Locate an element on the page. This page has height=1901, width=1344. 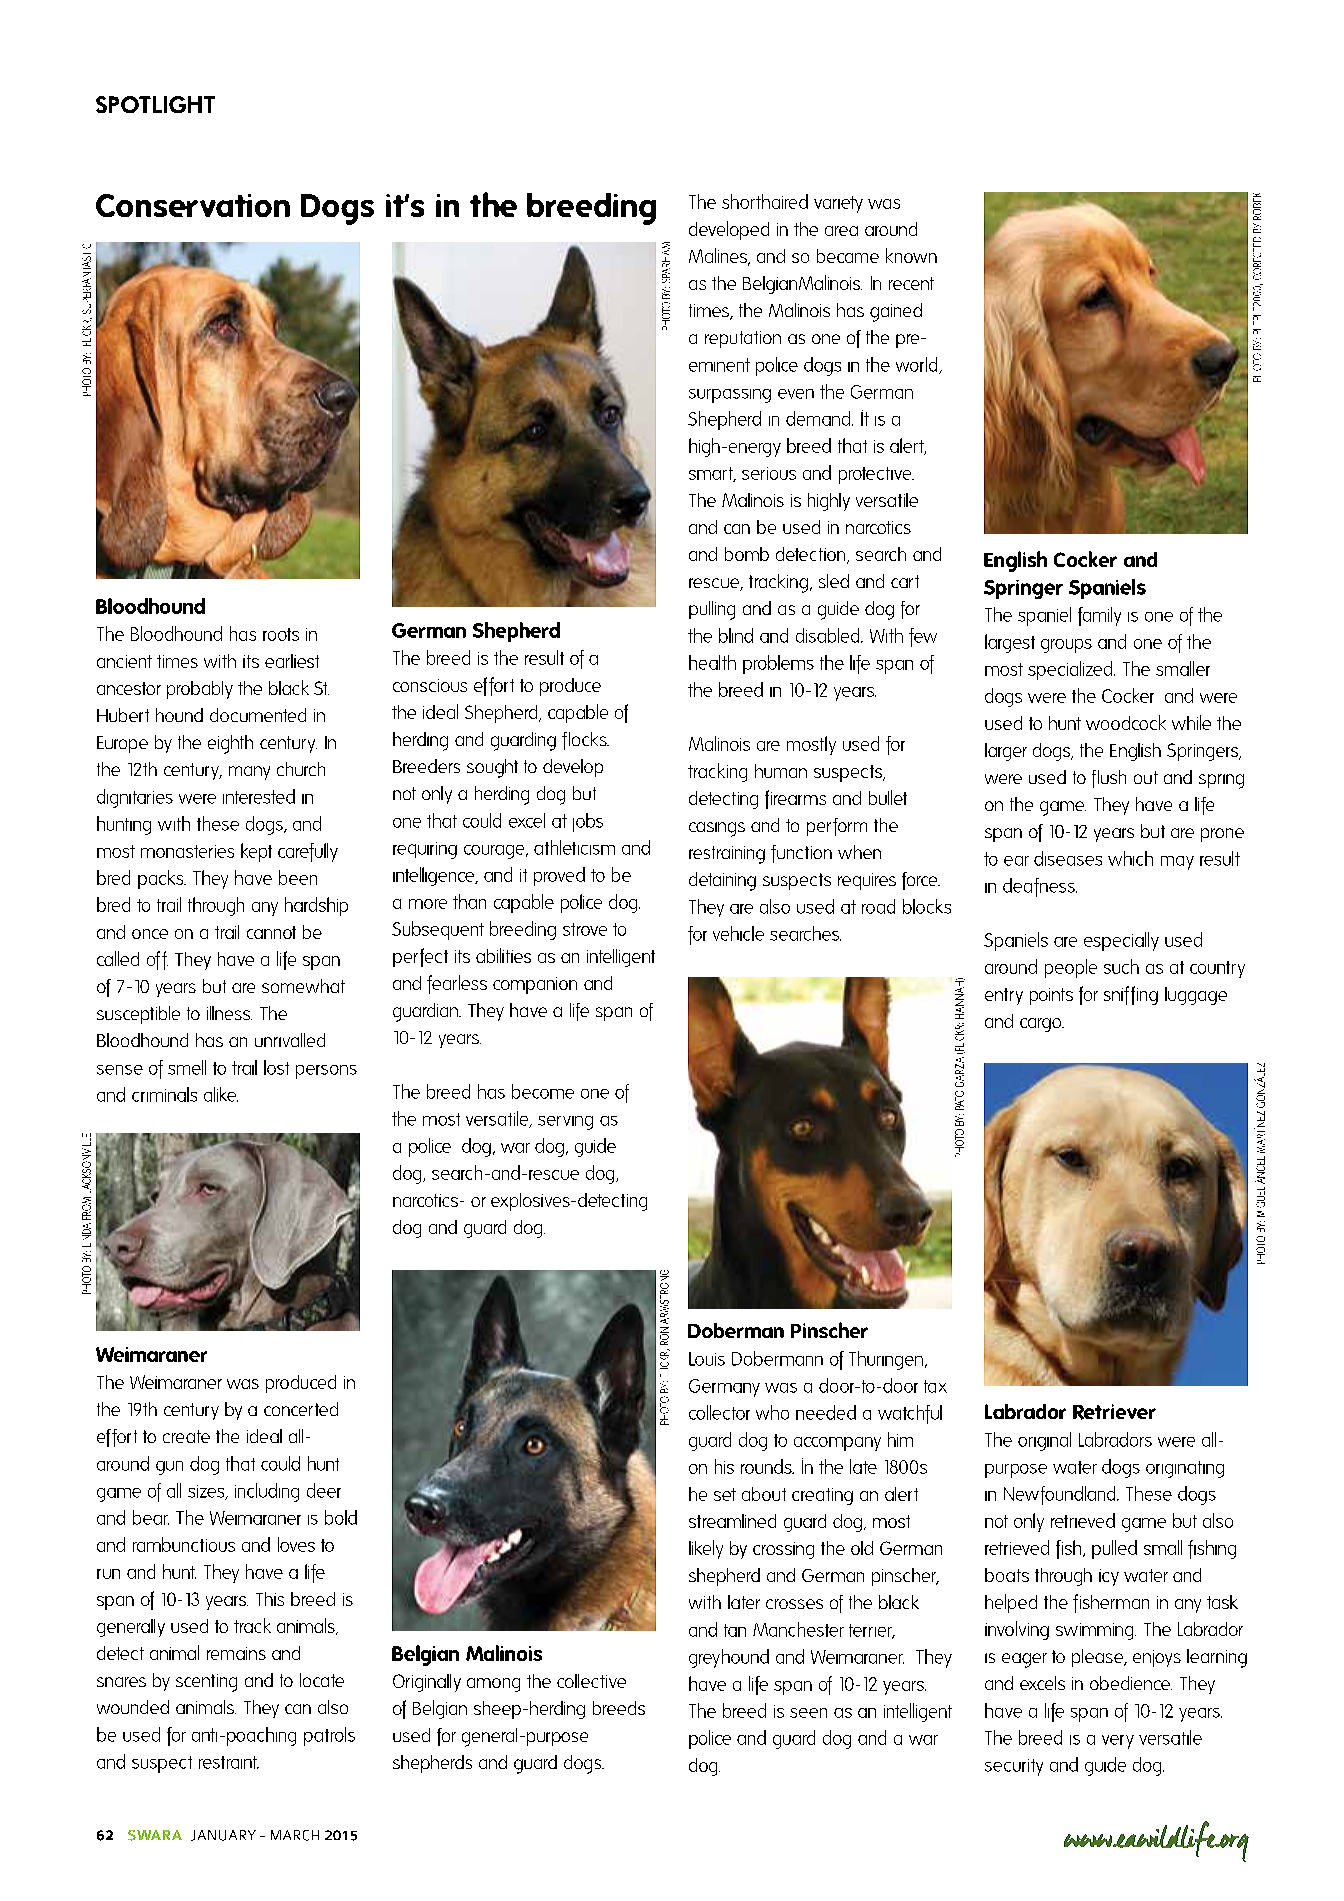
shorthaired is located at coordinates (765, 201).
